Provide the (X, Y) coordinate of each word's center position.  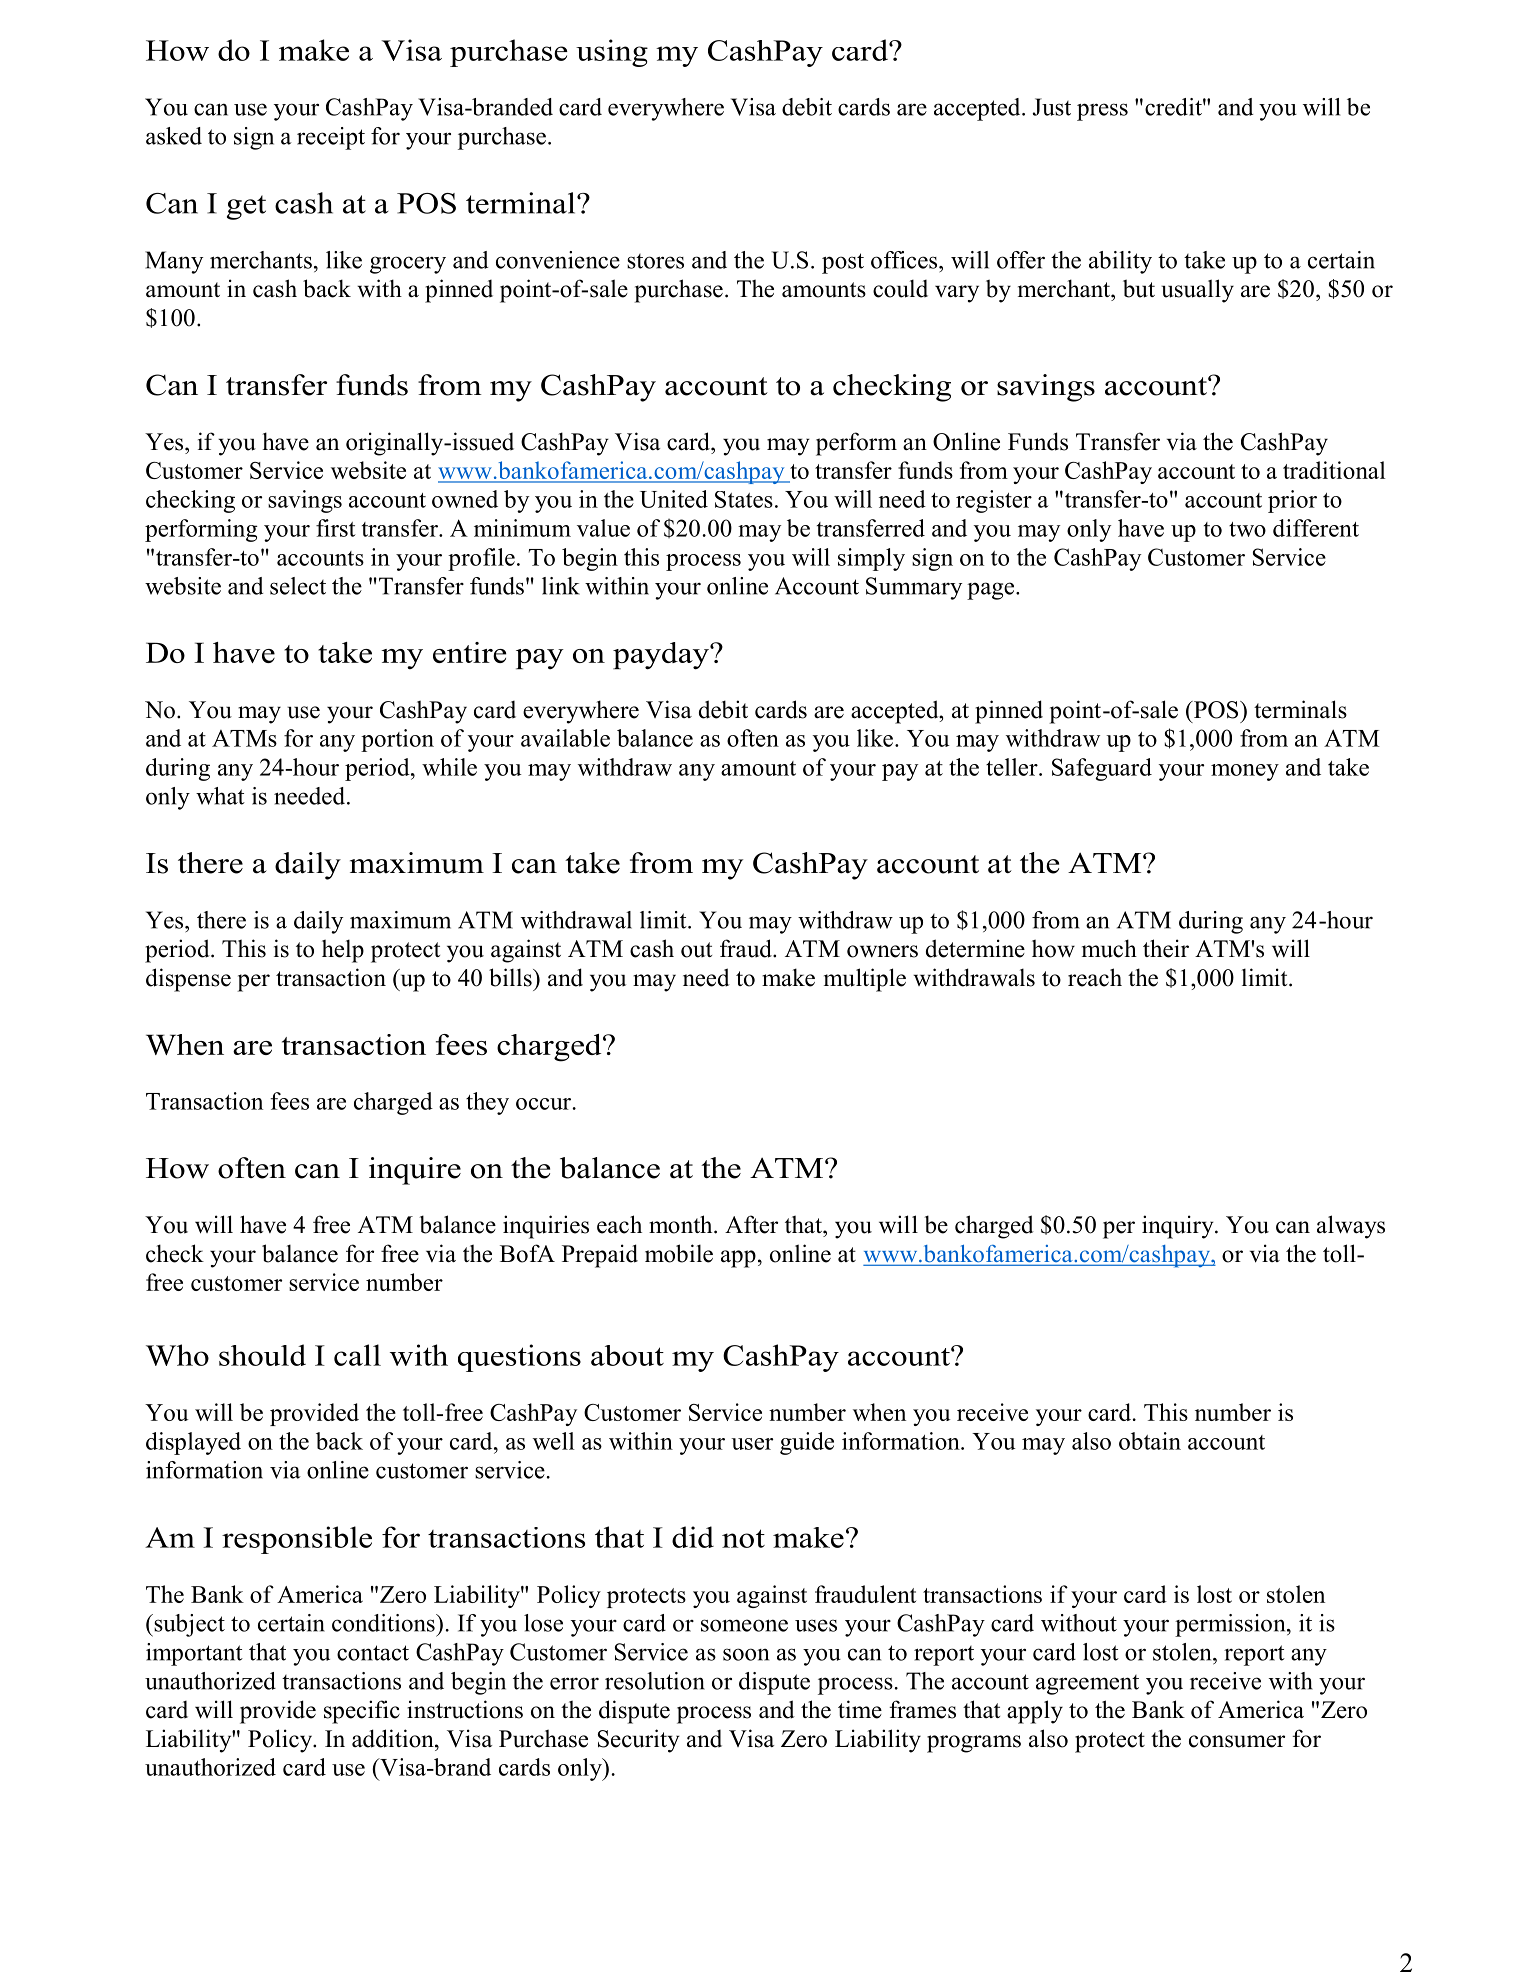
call (357, 1355)
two (1247, 529)
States (744, 499)
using (612, 53)
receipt (331, 138)
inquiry (1179, 1227)
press (1102, 112)
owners (882, 951)
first (336, 528)
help (343, 951)
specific (362, 1712)
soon (746, 1654)
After (751, 1224)
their (1166, 948)
